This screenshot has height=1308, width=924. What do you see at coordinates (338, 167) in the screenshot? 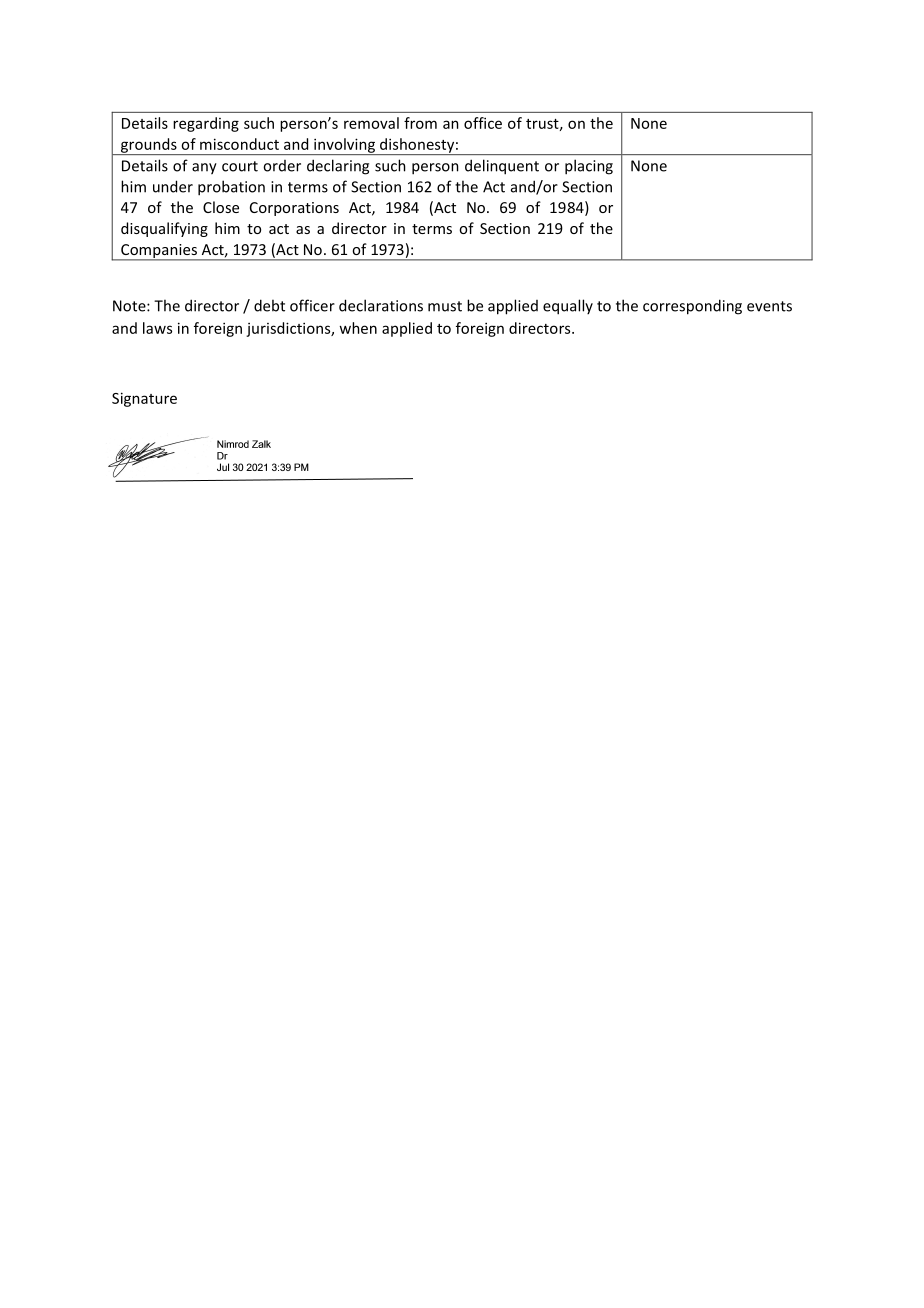
I see `declaring` at bounding box center [338, 167].
